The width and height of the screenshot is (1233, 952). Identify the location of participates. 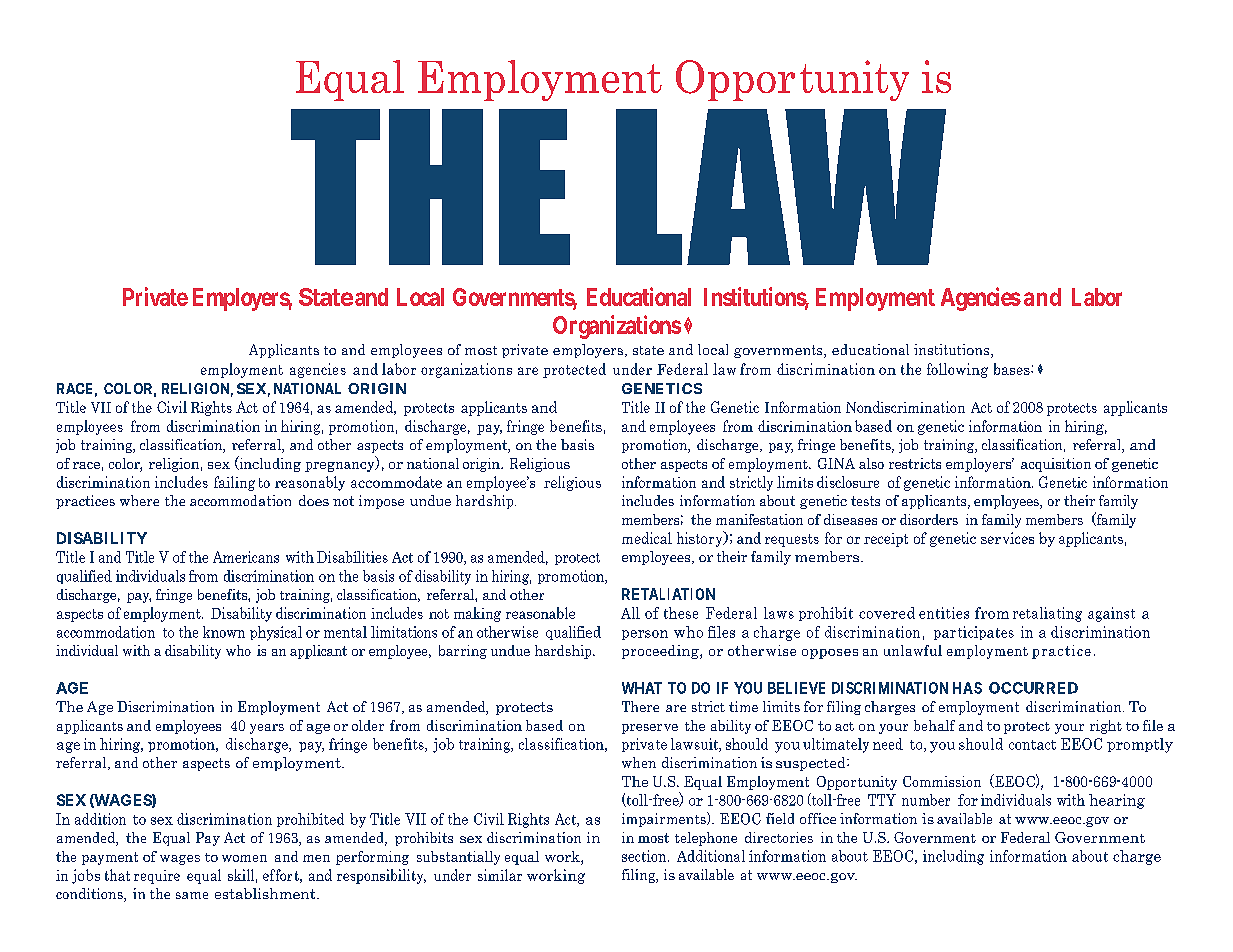
(974, 633).
